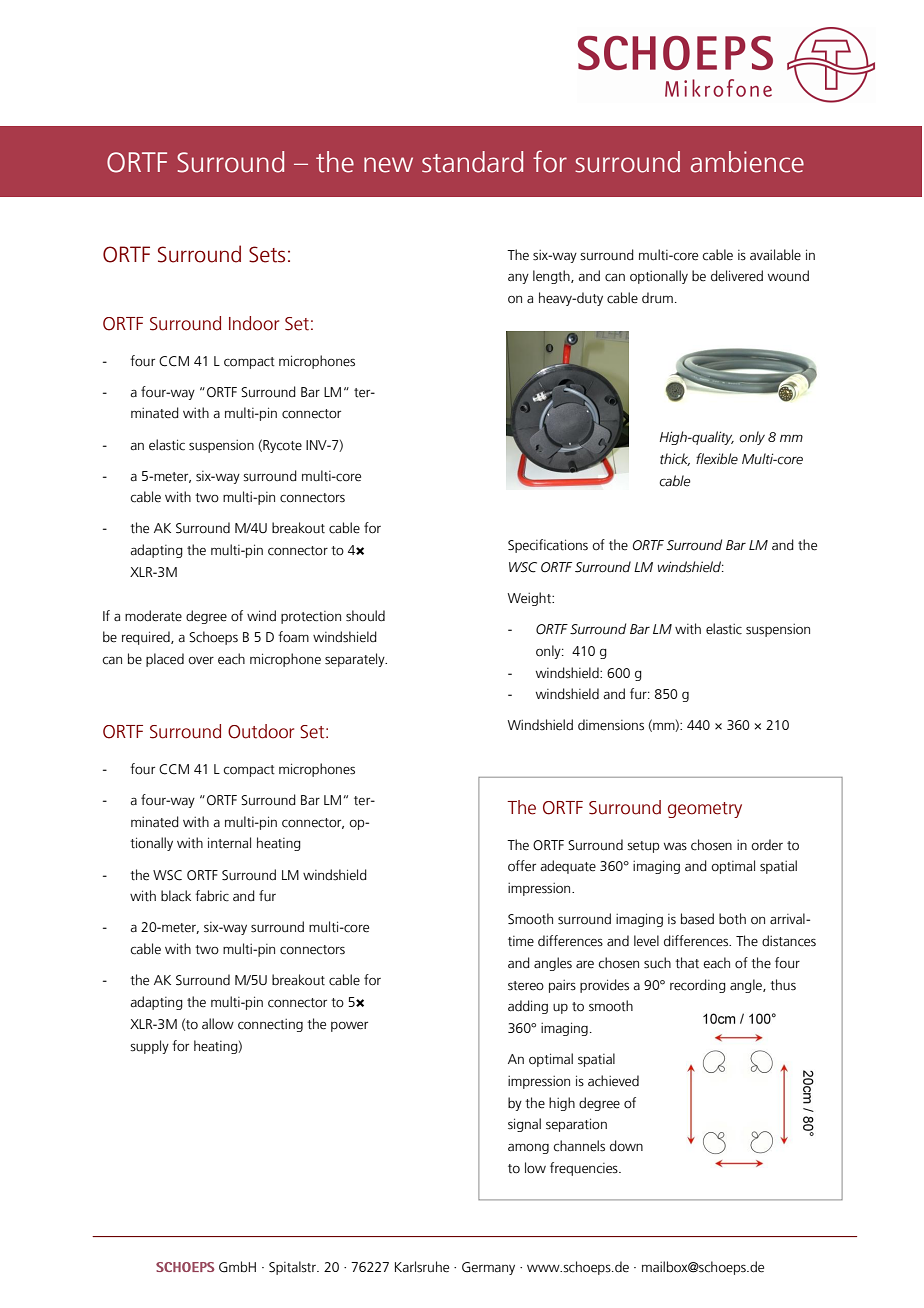  Describe the element at coordinates (522, 866) in the screenshot. I see `offer` at that location.
